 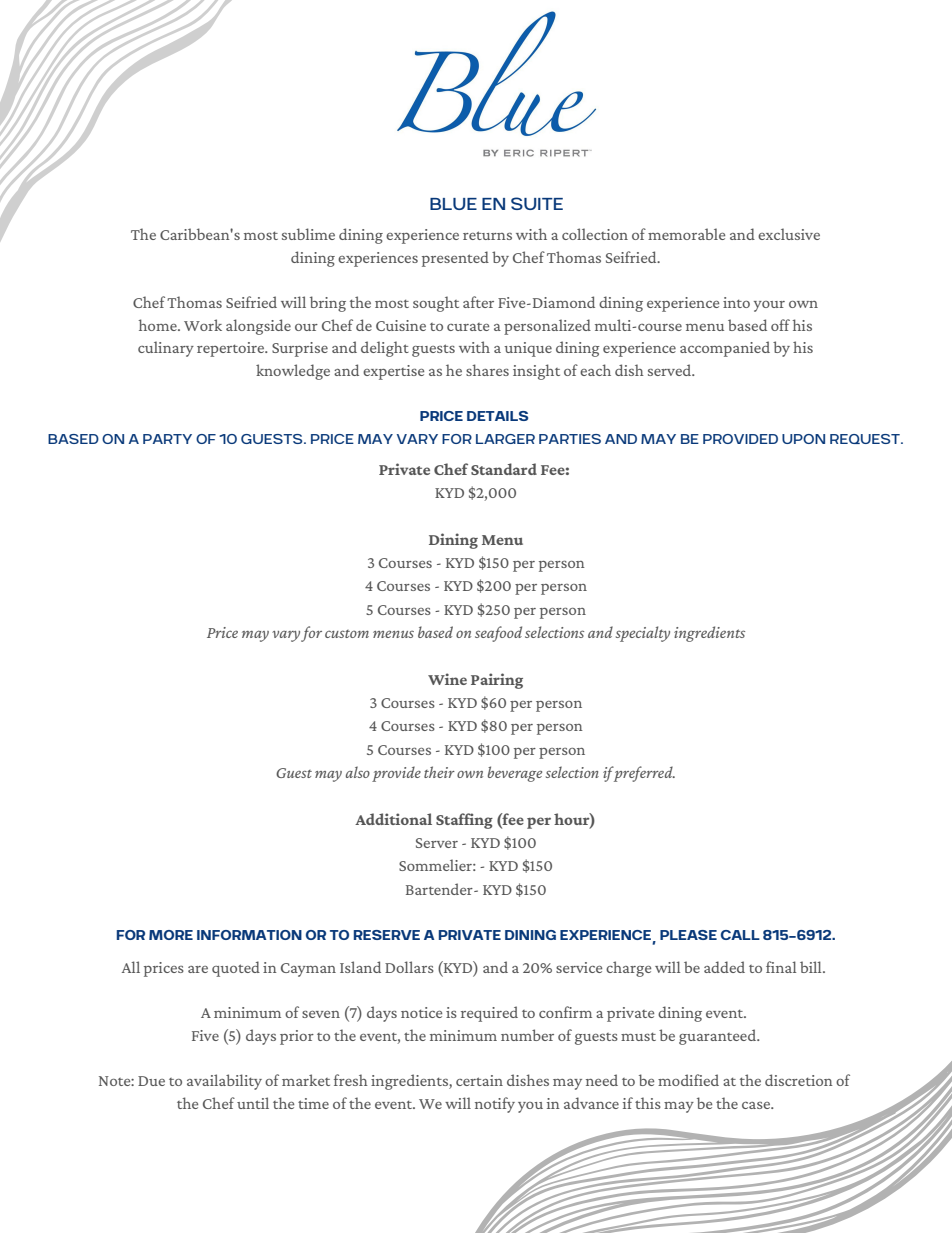 What do you see at coordinates (643, 634) in the screenshot?
I see `specialty` at bounding box center [643, 634].
